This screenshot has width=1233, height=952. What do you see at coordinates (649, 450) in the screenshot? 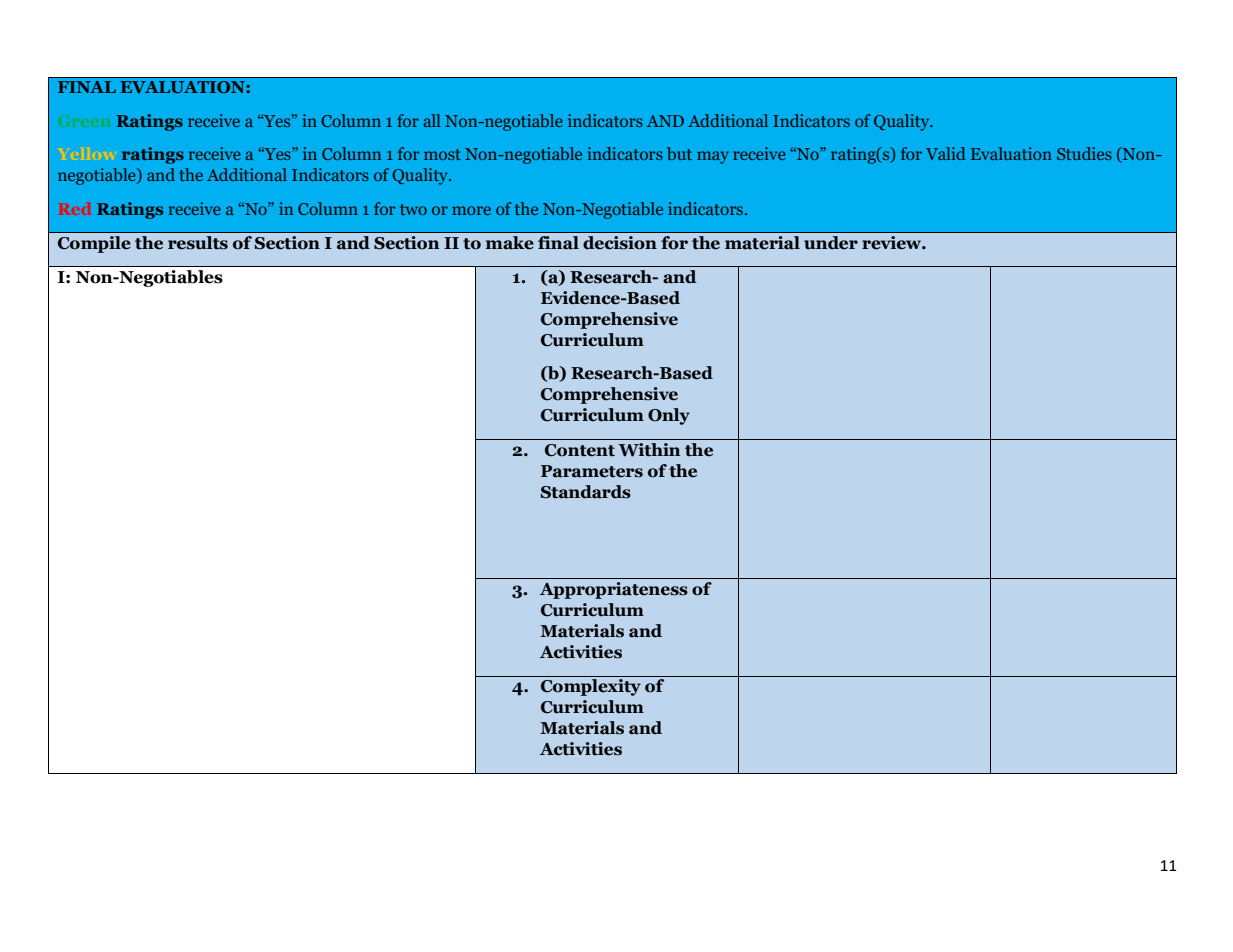
I see `Within` at bounding box center [649, 450].
